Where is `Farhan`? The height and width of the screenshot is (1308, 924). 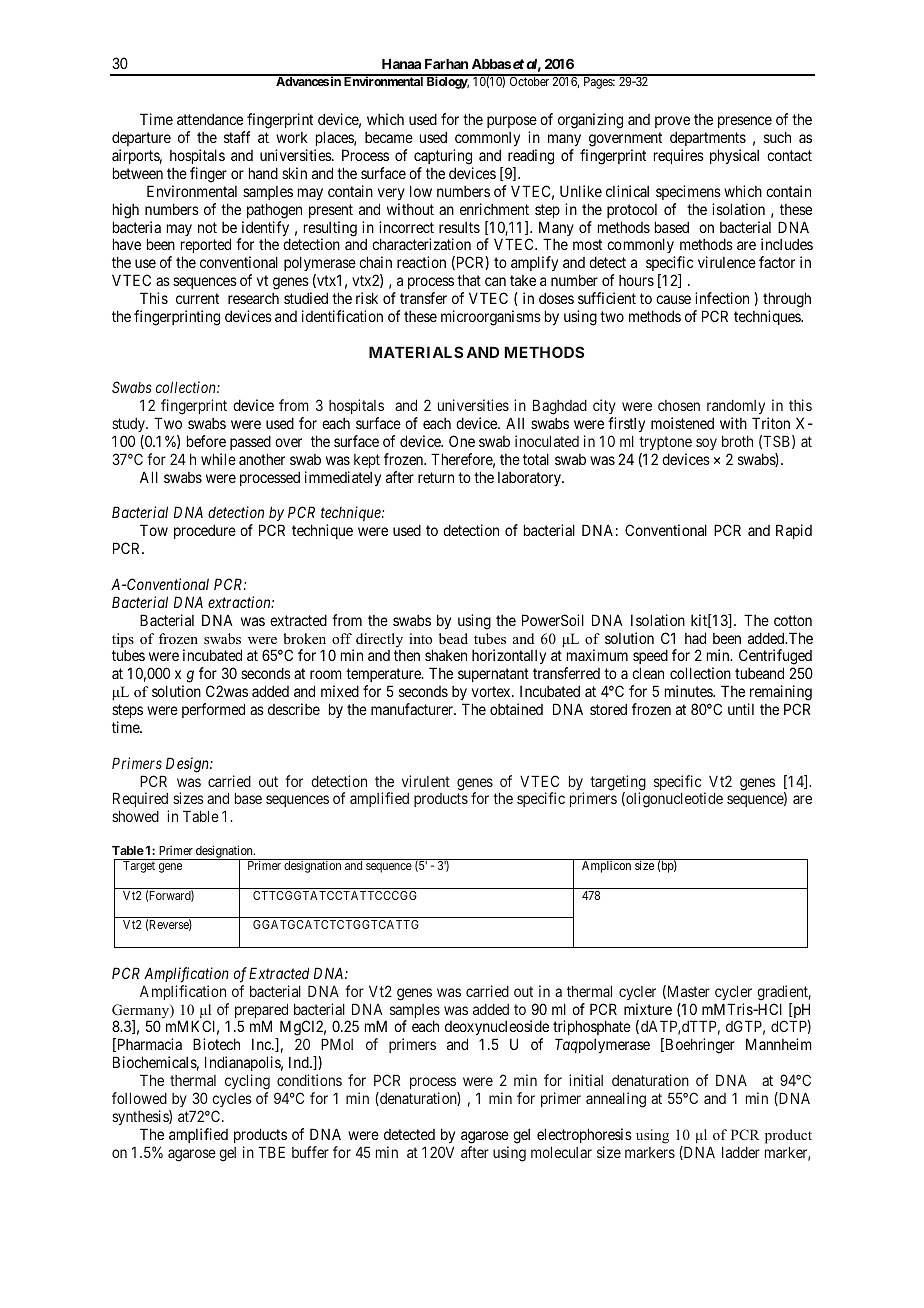
Farhan is located at coordinates (446, 64).
